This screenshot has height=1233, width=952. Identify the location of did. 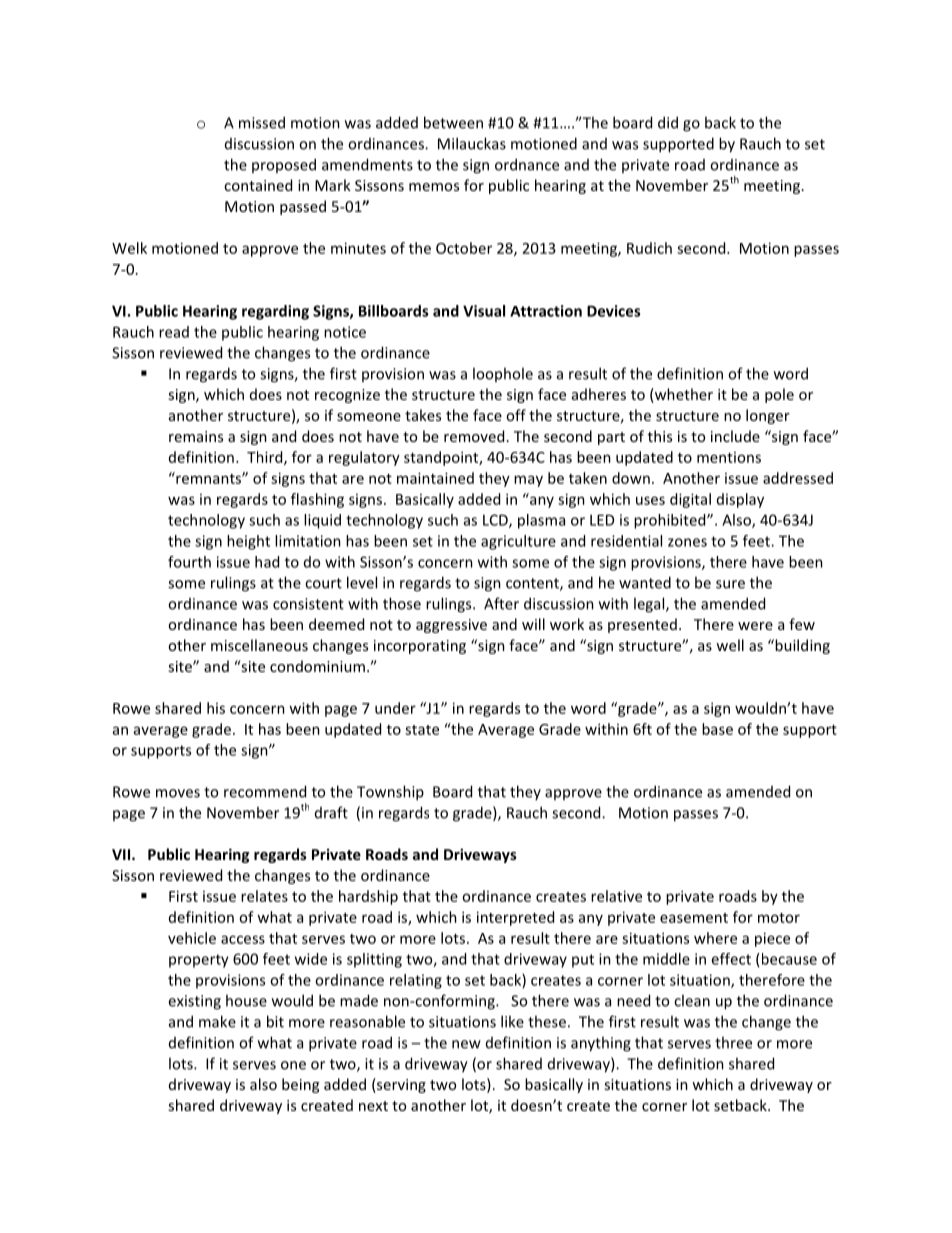
(668, 122).
